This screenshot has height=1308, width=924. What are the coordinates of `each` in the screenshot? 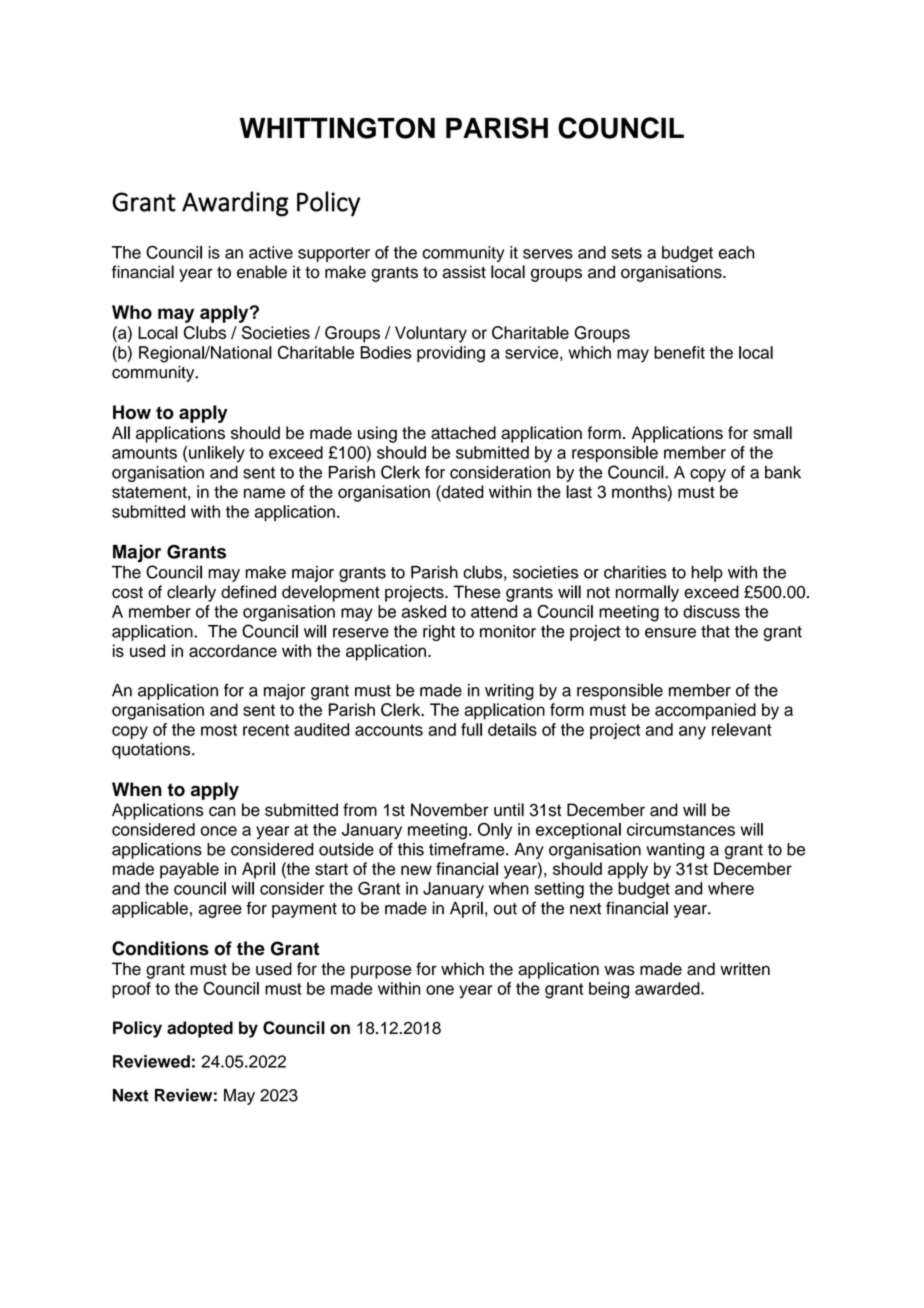 It's located at (736, 252).
